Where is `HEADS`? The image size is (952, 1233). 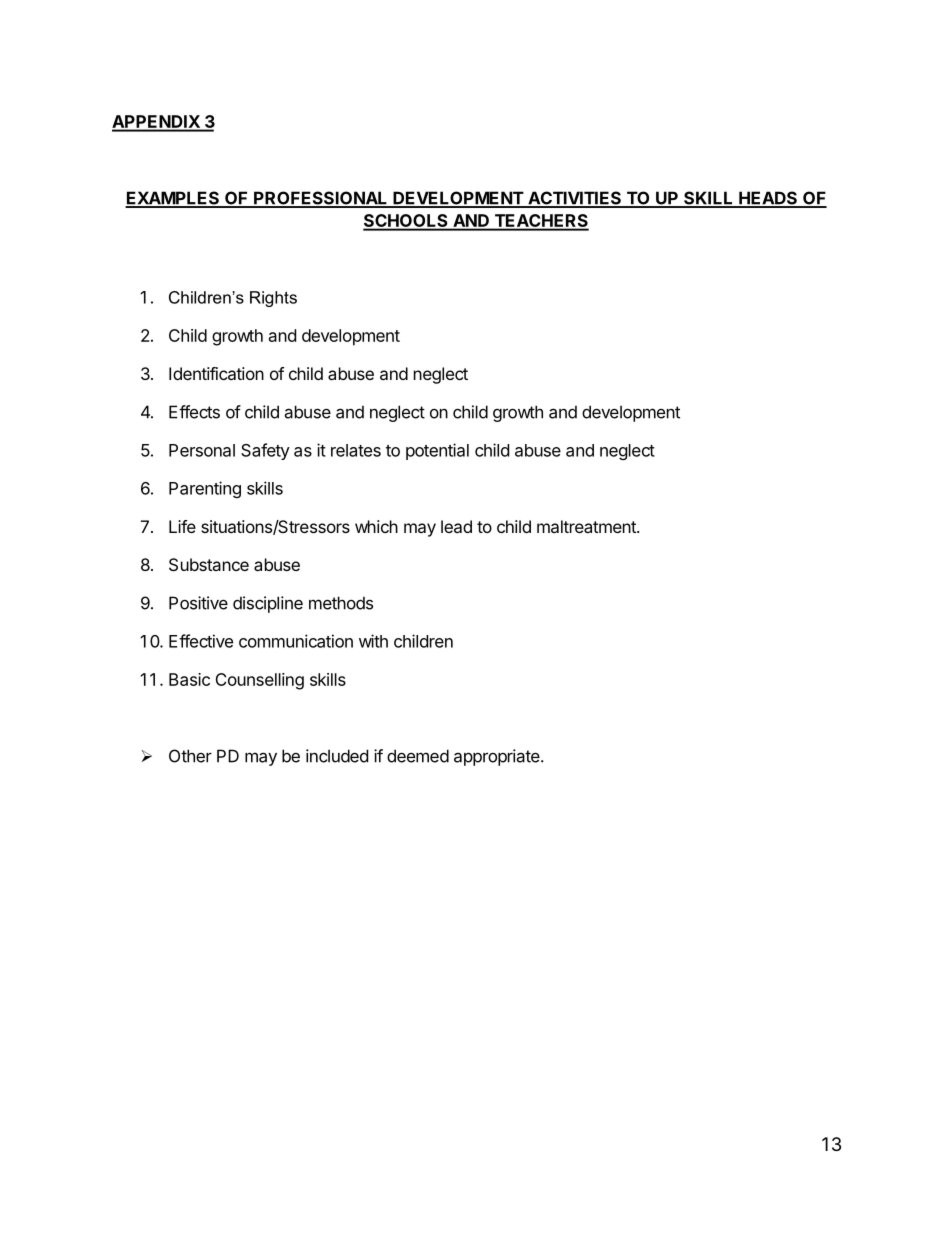 HEADS is located at coordinates (768, 199).
